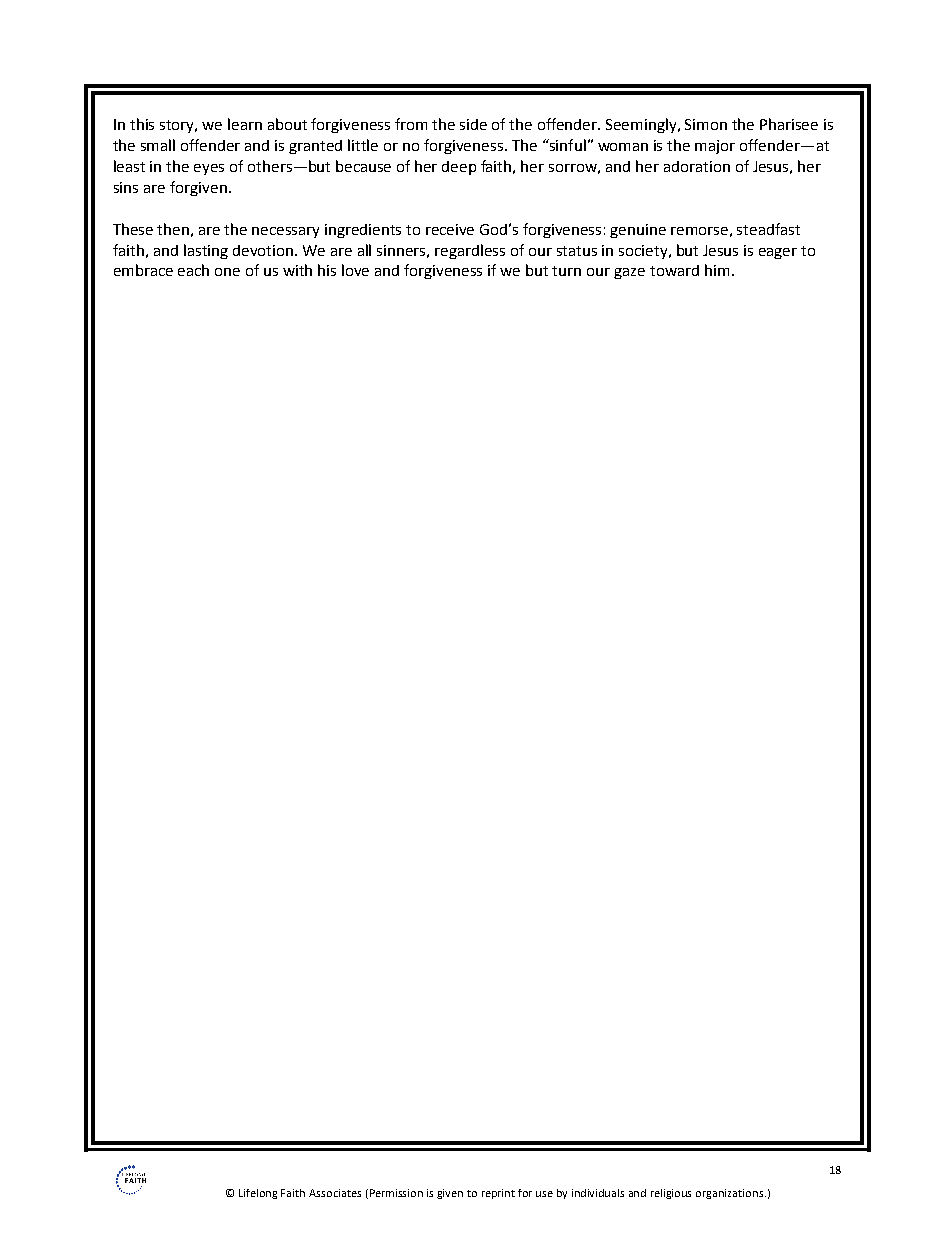 The image size is (952, 1233). What do you see at coordinates (671, 1194) in the image?
I see `religious` at bounding box center [671, 1194].
